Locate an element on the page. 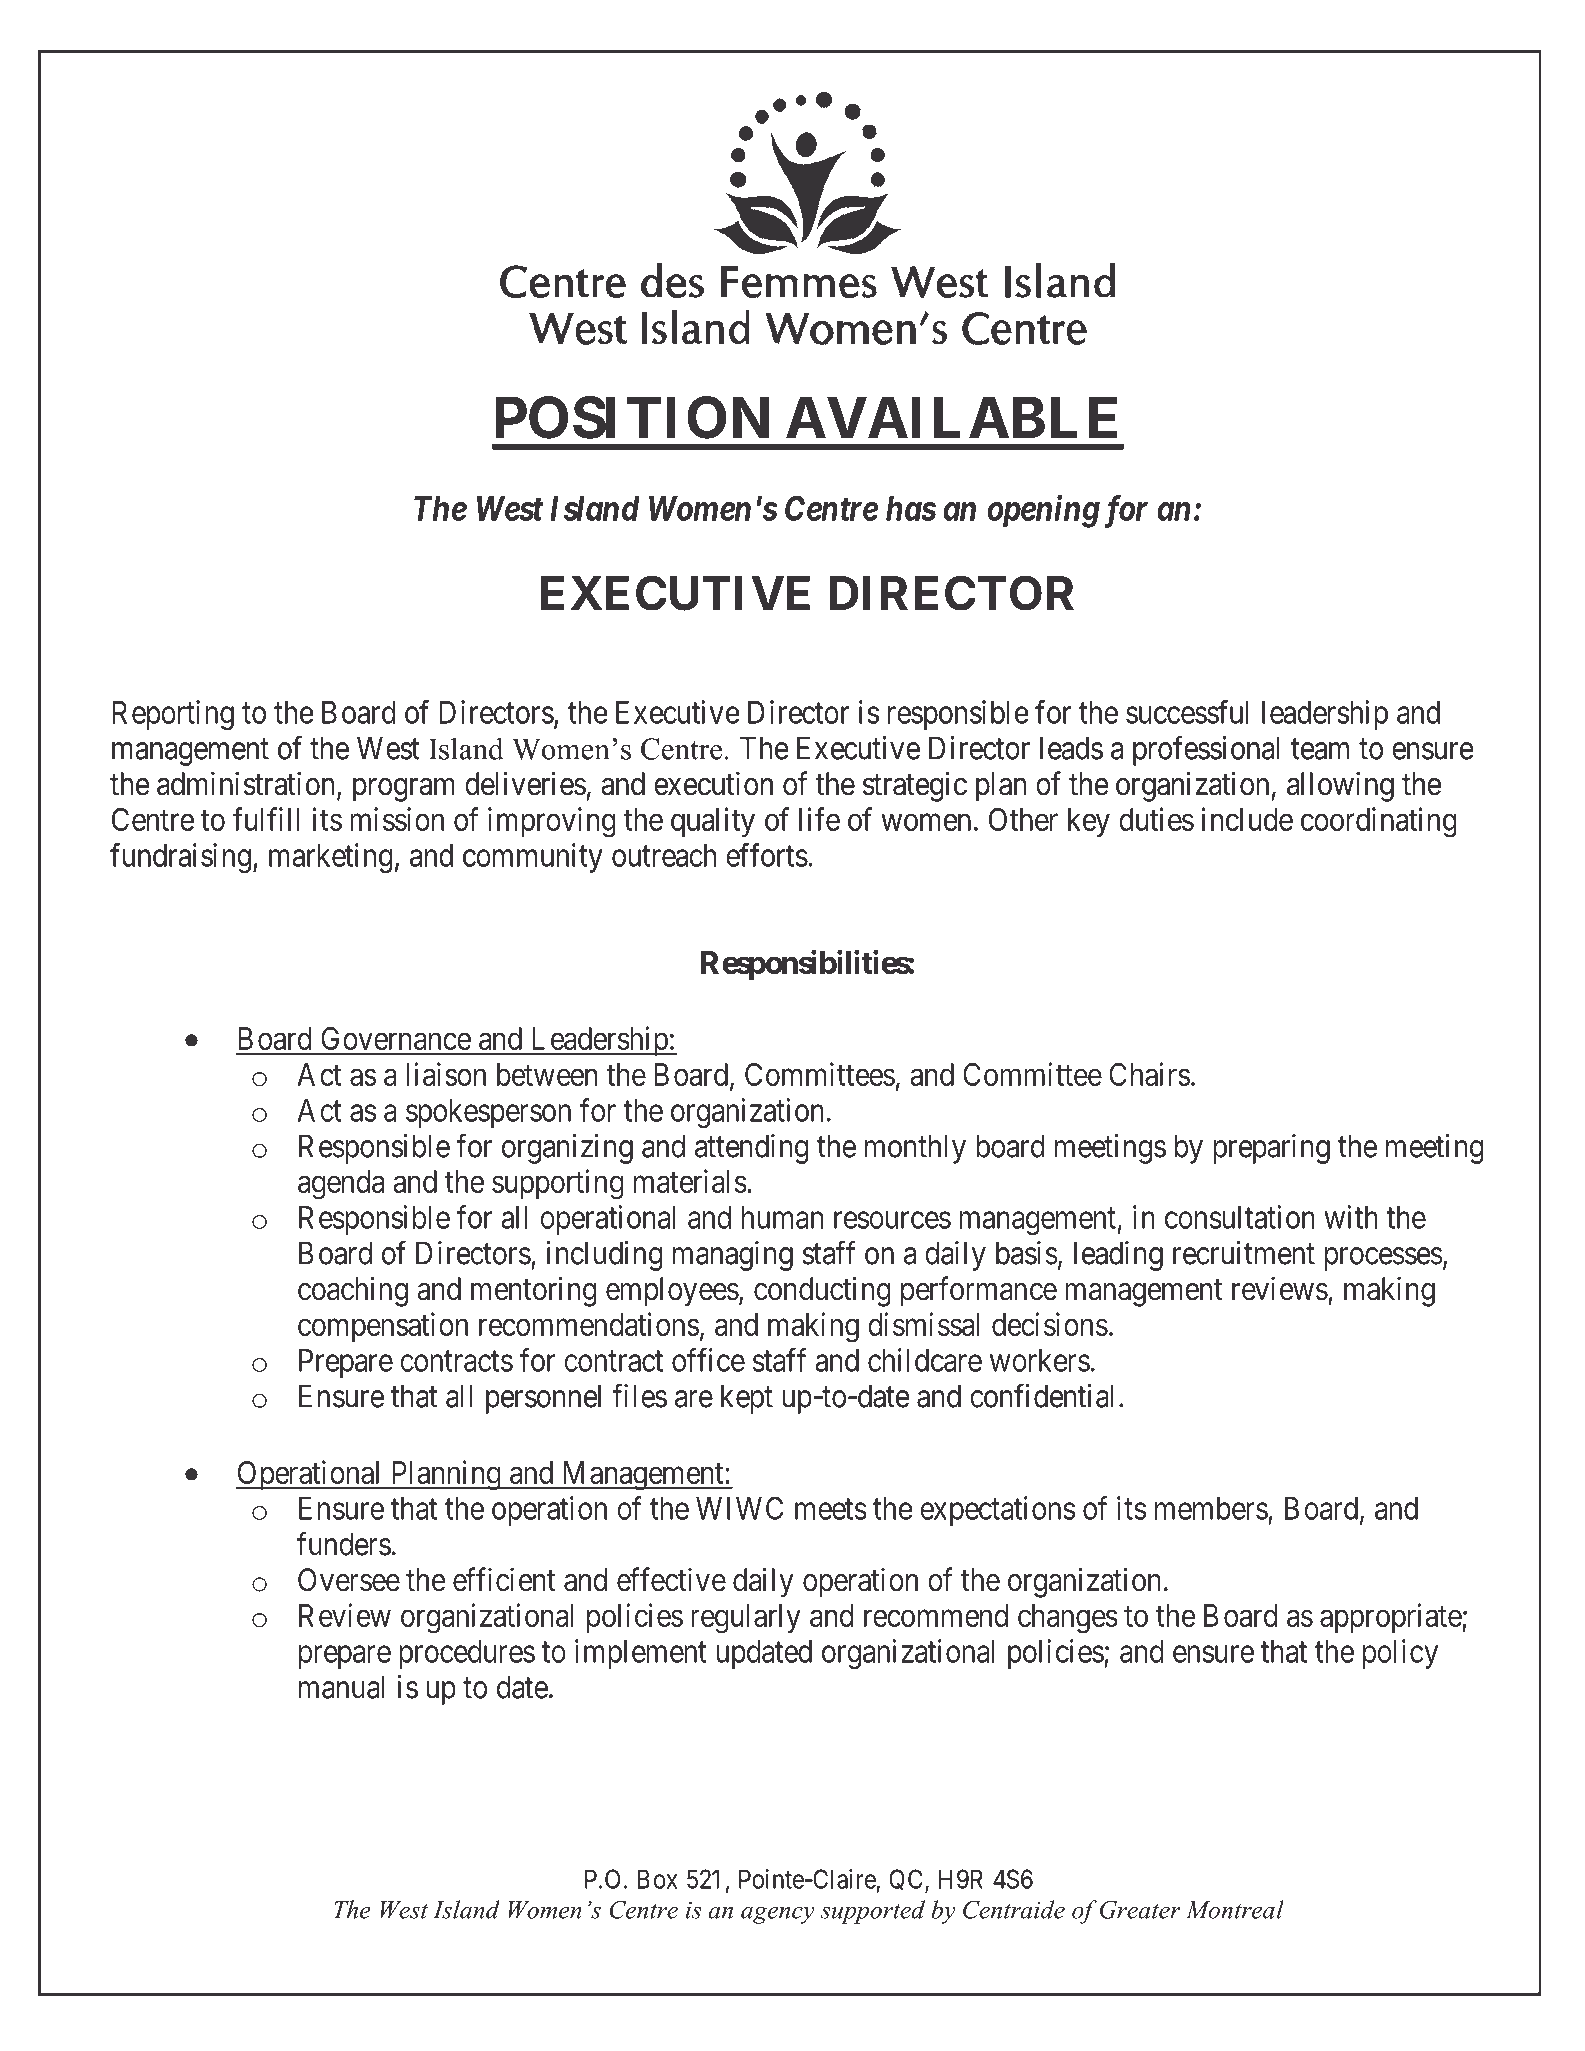 This image has height=2051, width=1585. life is located at coordinates (819, 819).
